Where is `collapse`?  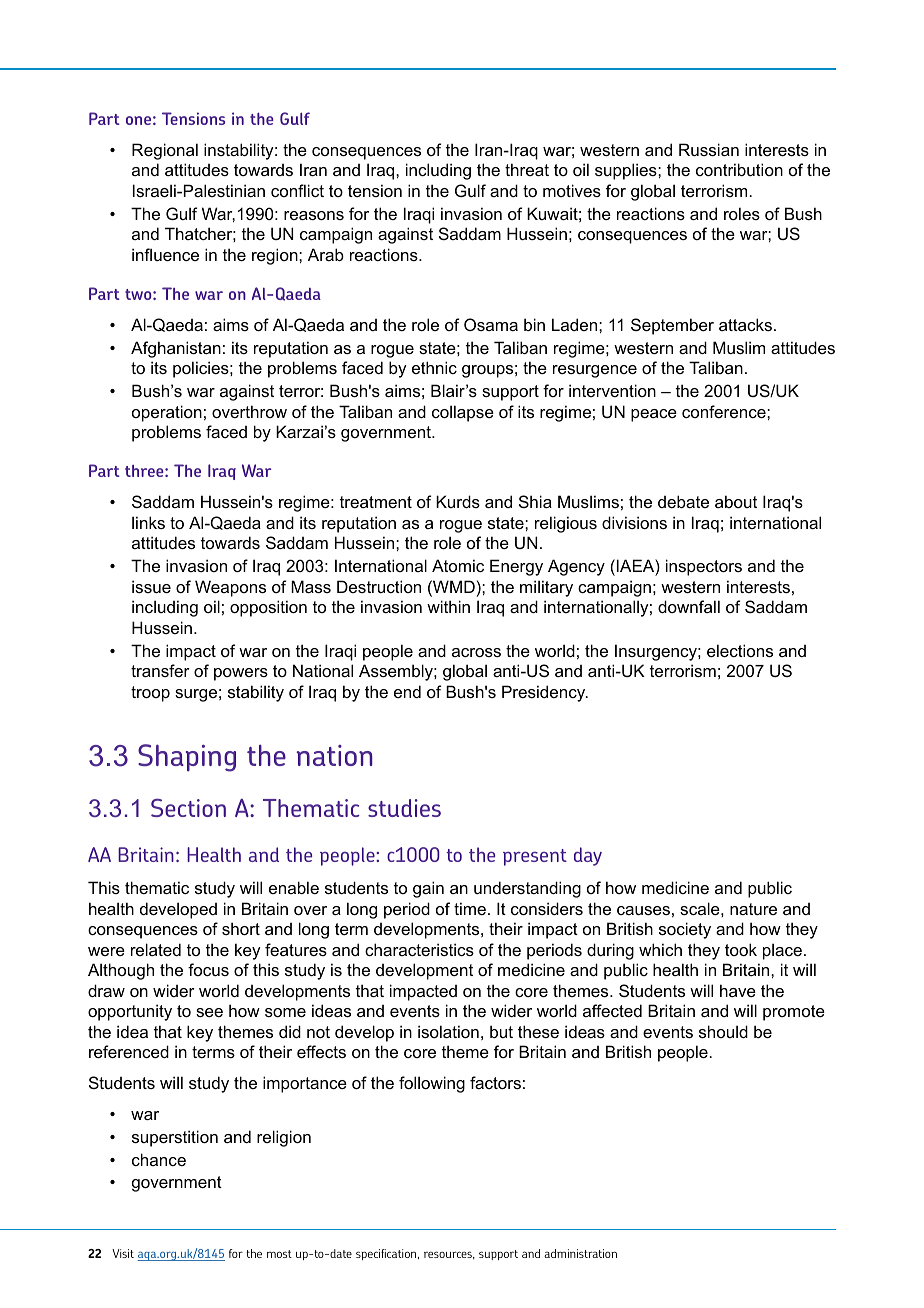
collapse is located at coordinates (463, 413).
